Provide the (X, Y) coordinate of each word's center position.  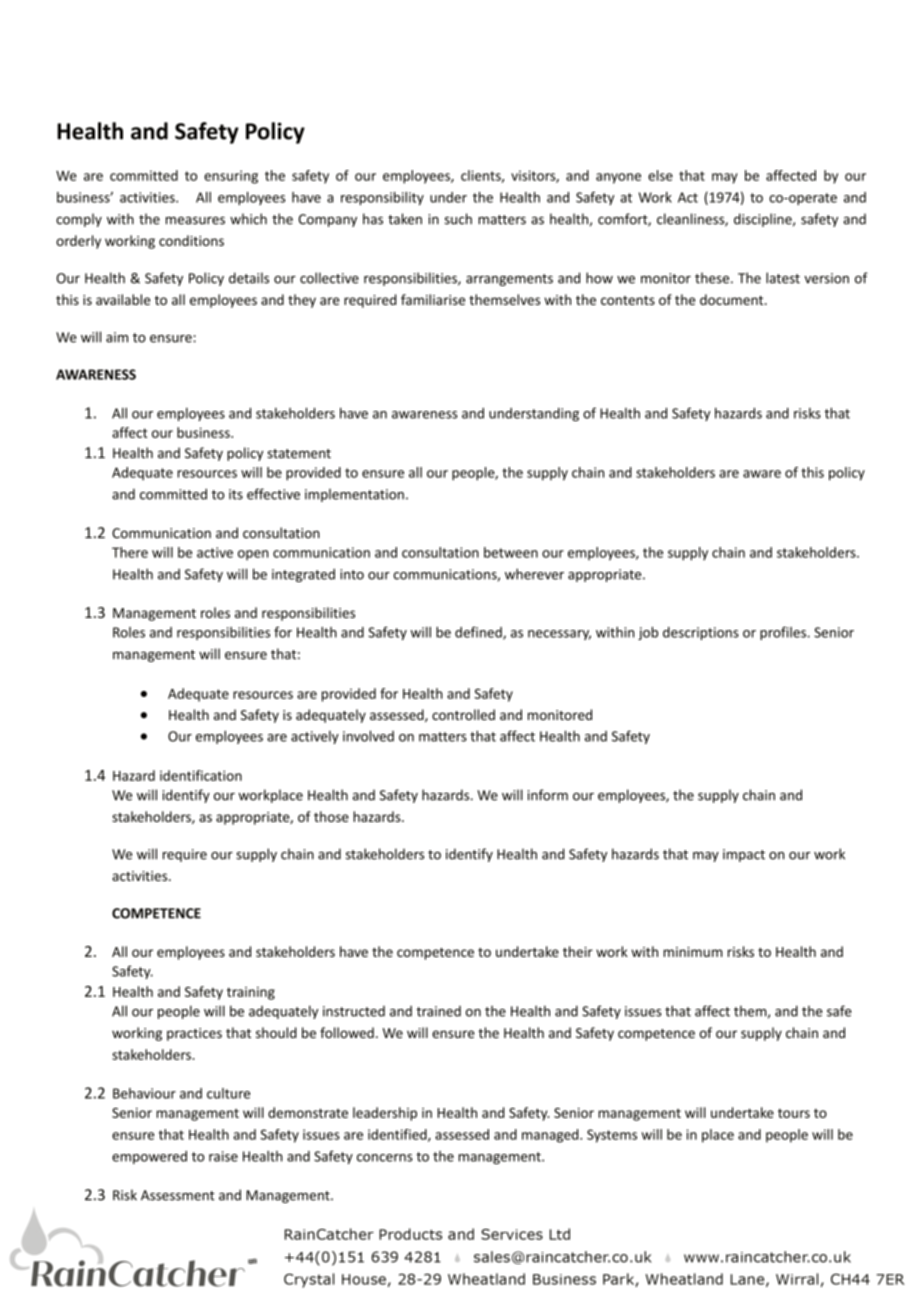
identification (201, 775)
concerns (385, 1158)
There (130, 552)
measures (195, 221)
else (660, 175)
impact (744, 855)
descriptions (701, 633)
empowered (149, 1157)
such (458, 219)
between (511, 552)
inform (548, 795)
